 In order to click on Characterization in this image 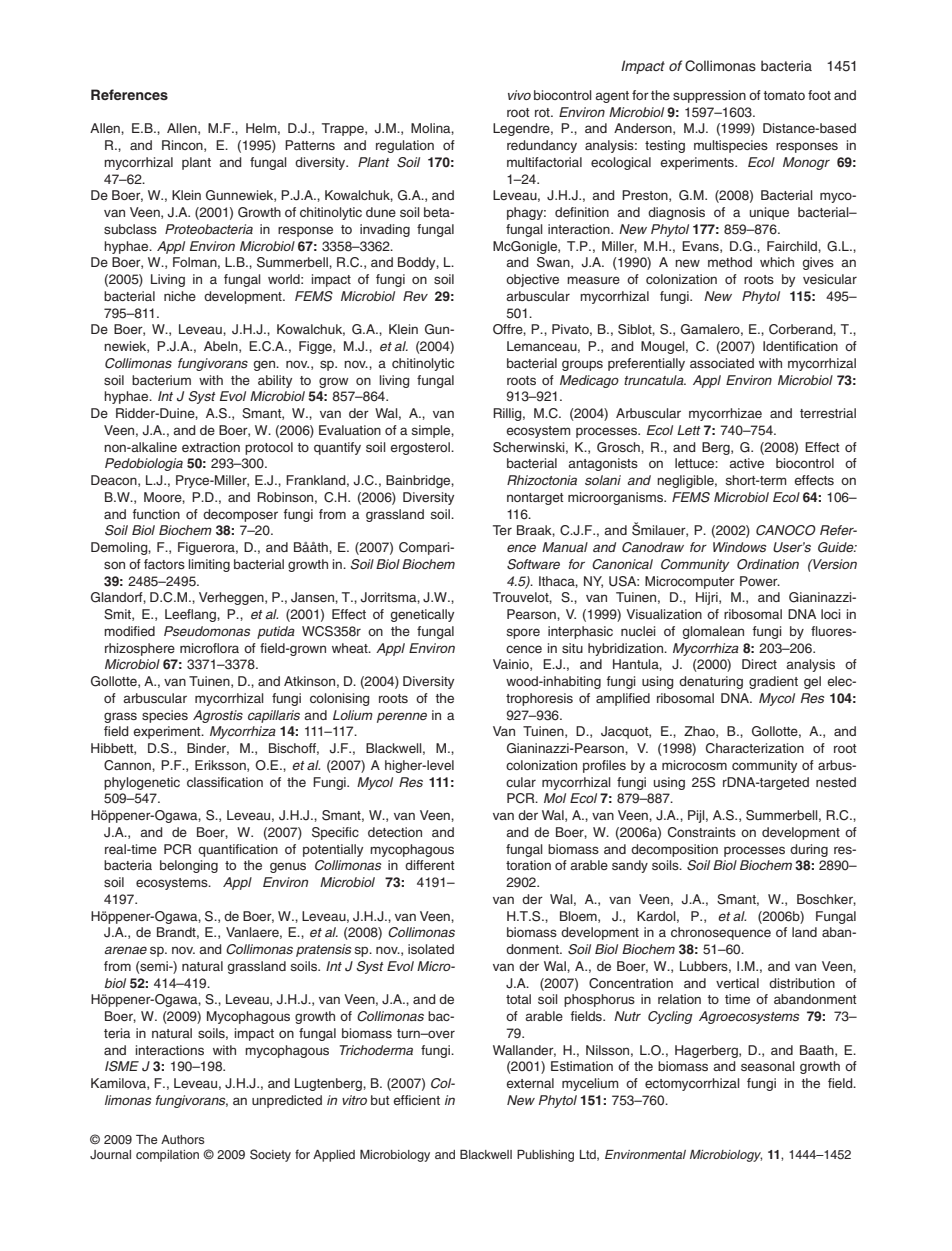, I will do `click(755, 748)`.
